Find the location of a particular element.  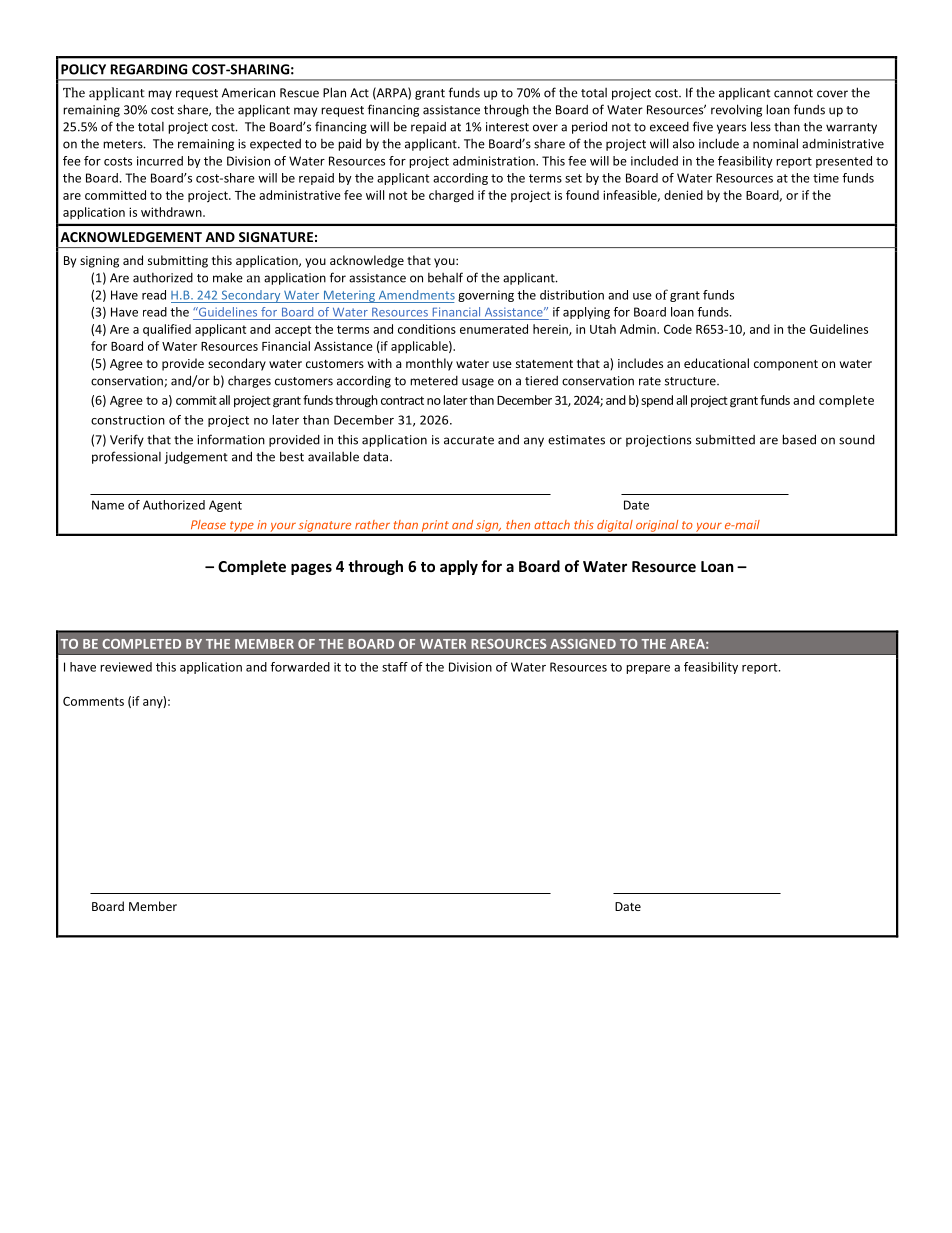

reviewed is located at coordinates (126, 667).
